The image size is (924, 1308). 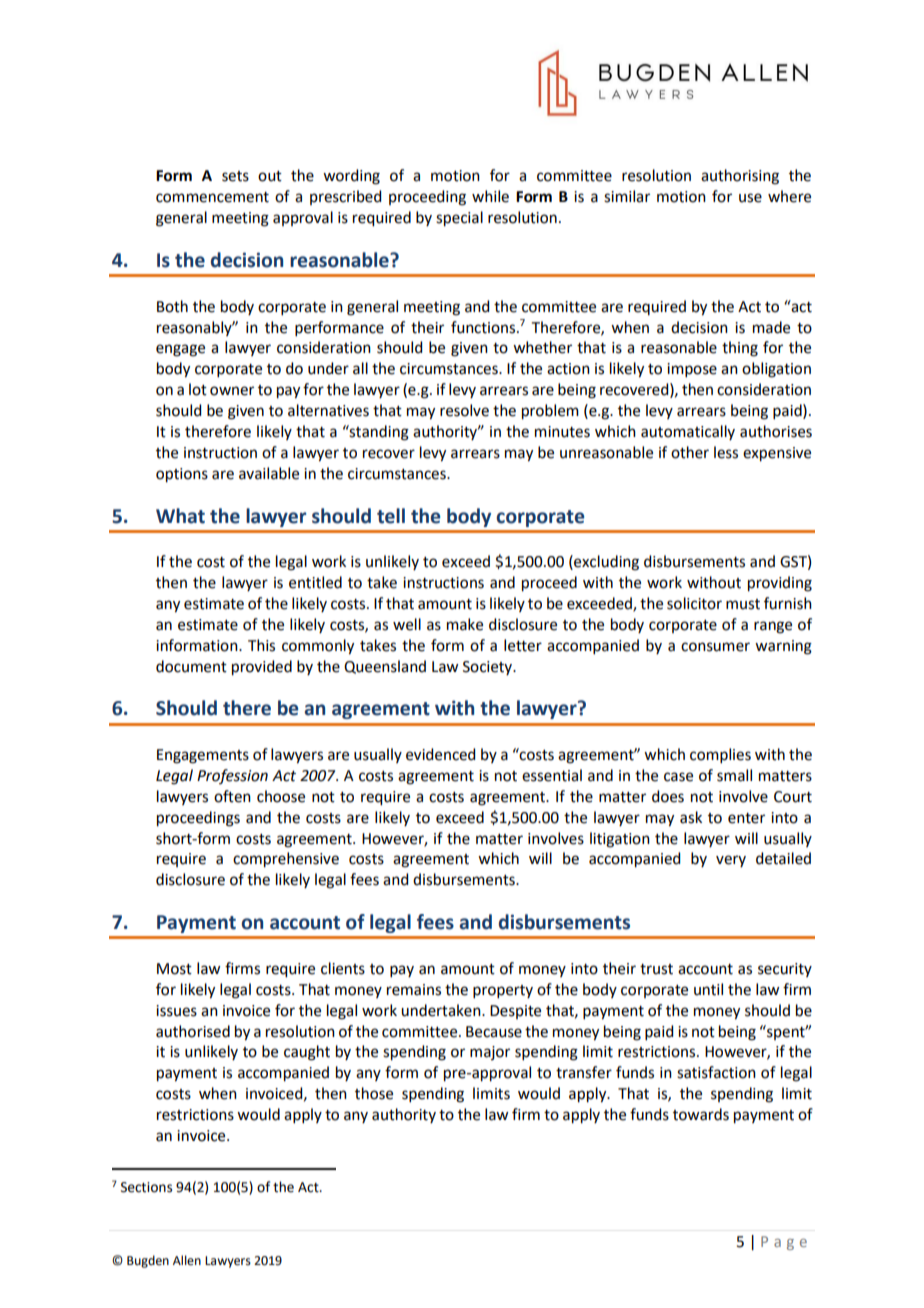 What do you see at coordinates (459, 219) in the document?
I see `special` at bounding box center [459, 219].
